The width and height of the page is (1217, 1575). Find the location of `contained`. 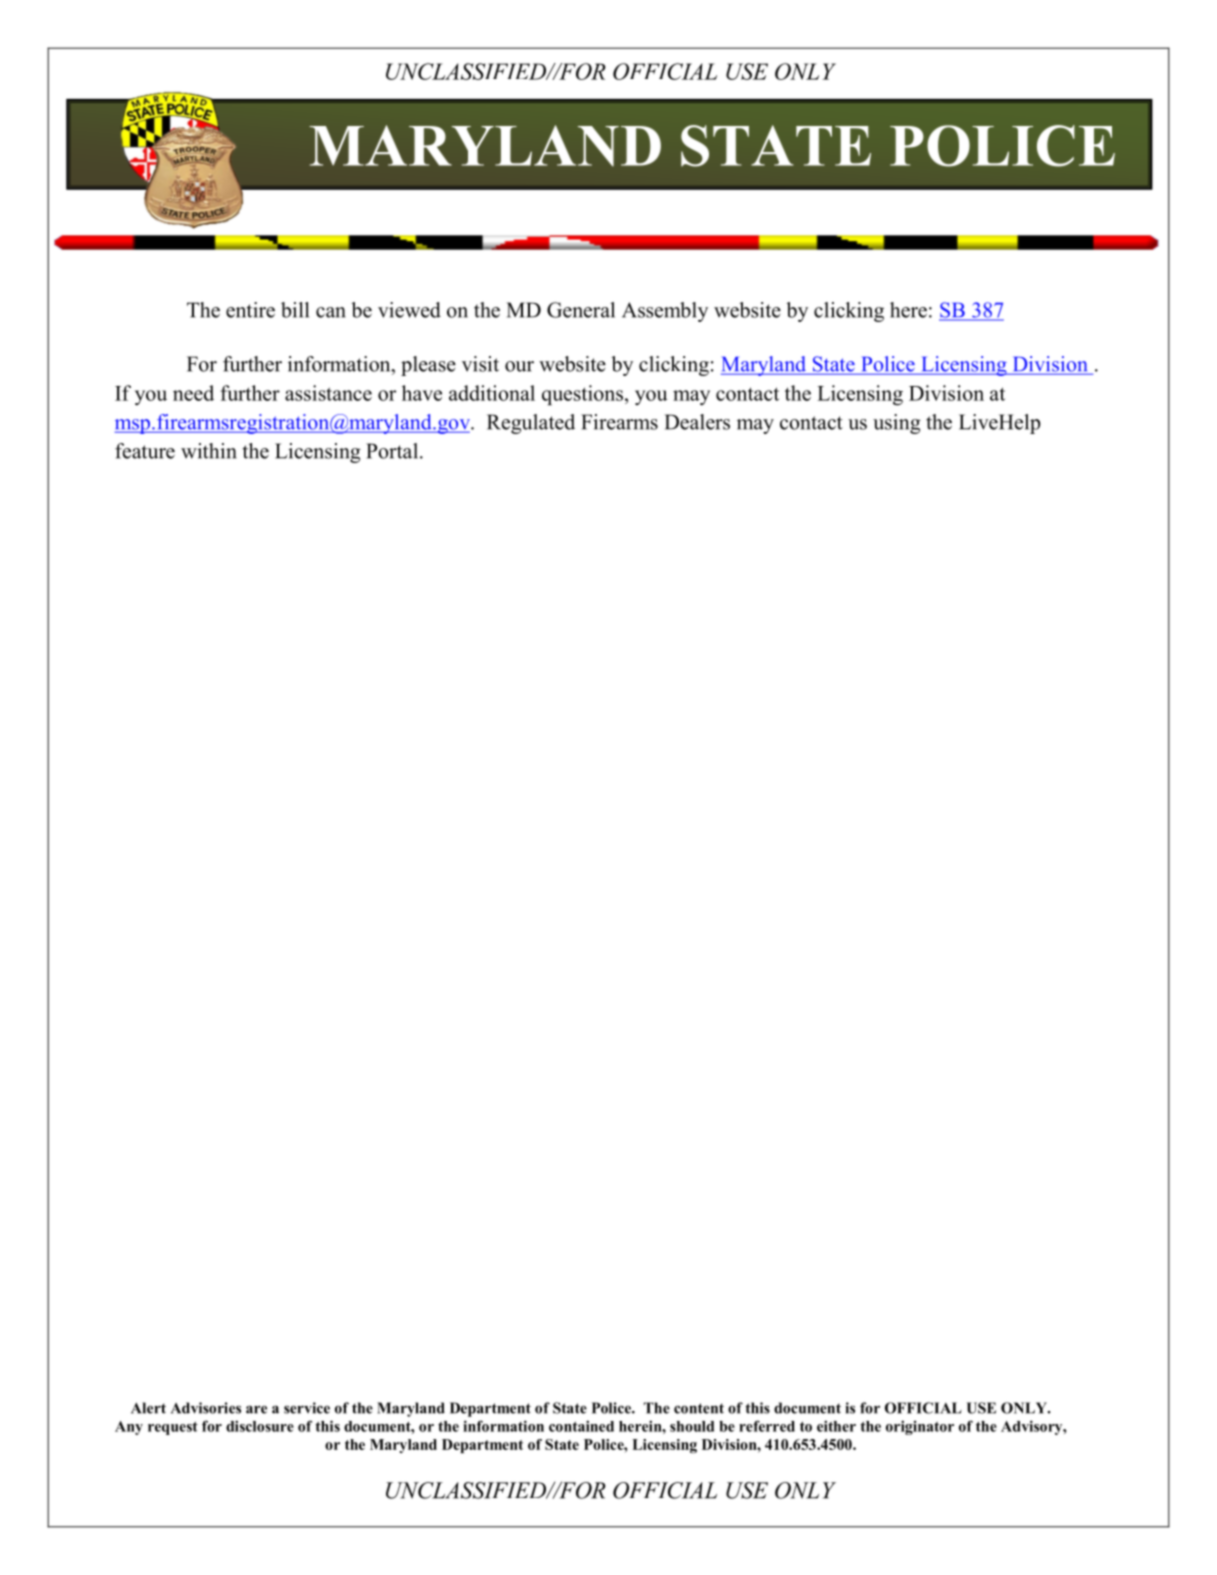

contained is located at coordinates (581, 1426).
